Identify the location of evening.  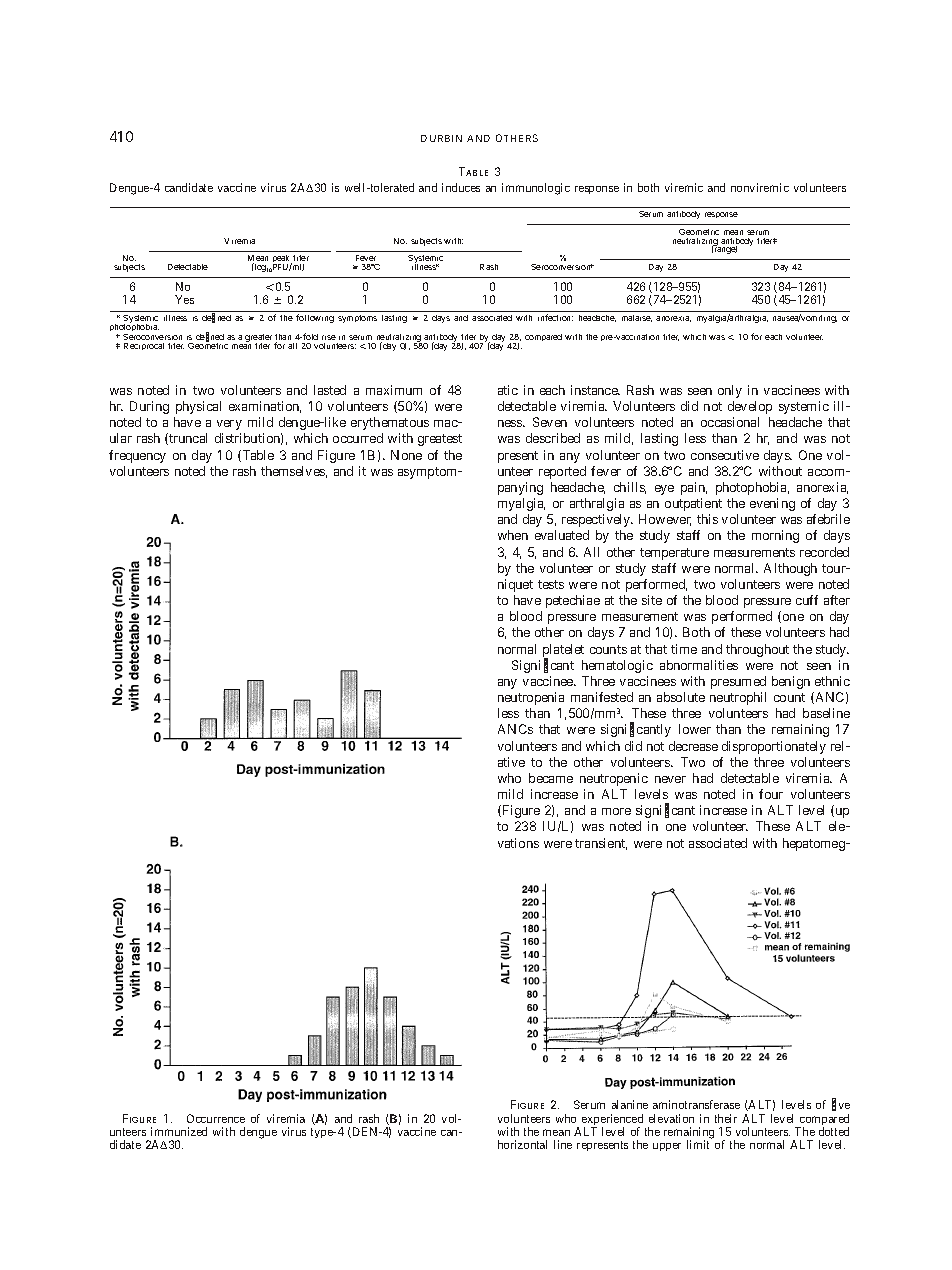
(772, 504).
